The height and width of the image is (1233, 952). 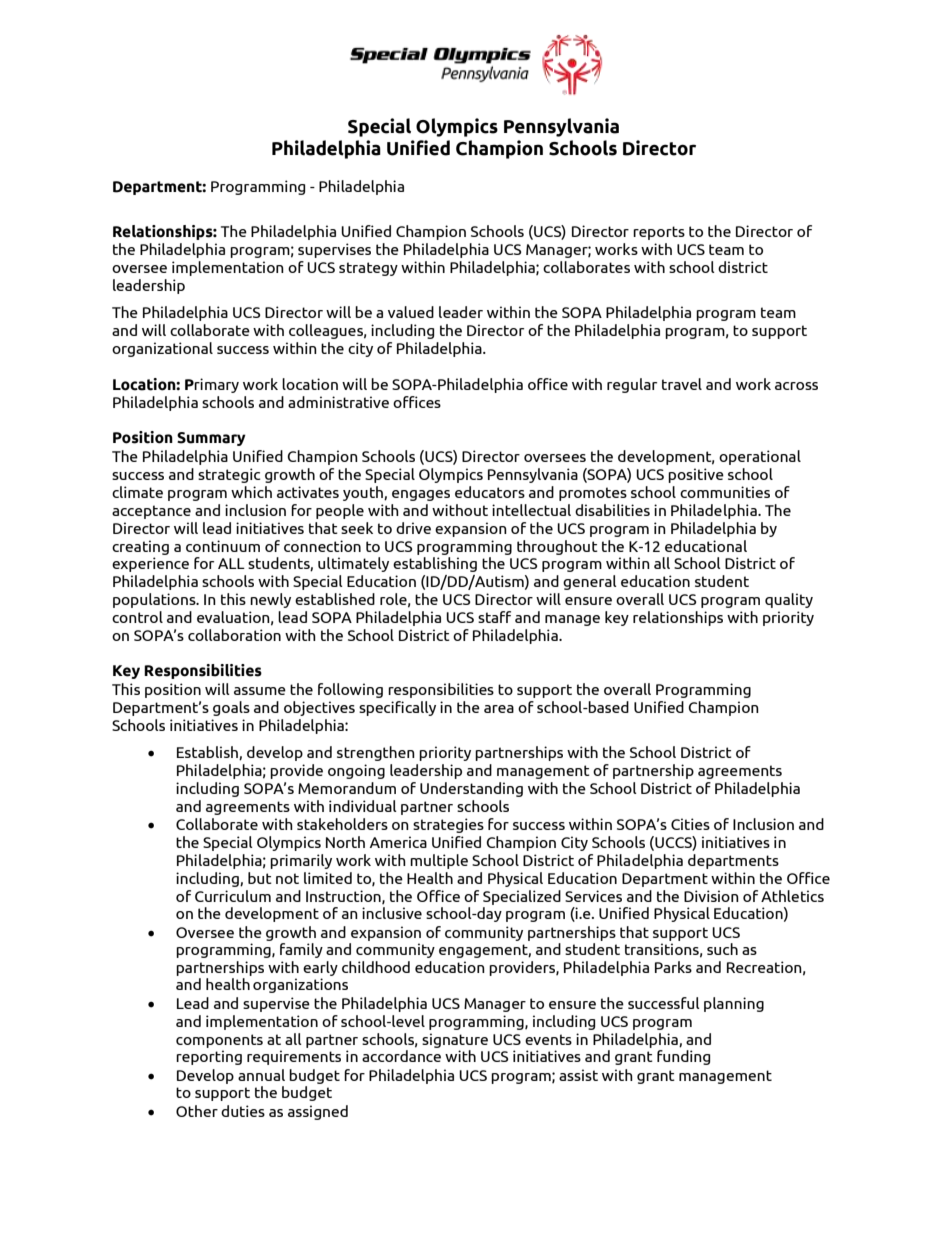 I want to click on reports, so click(x=659, y=233).
